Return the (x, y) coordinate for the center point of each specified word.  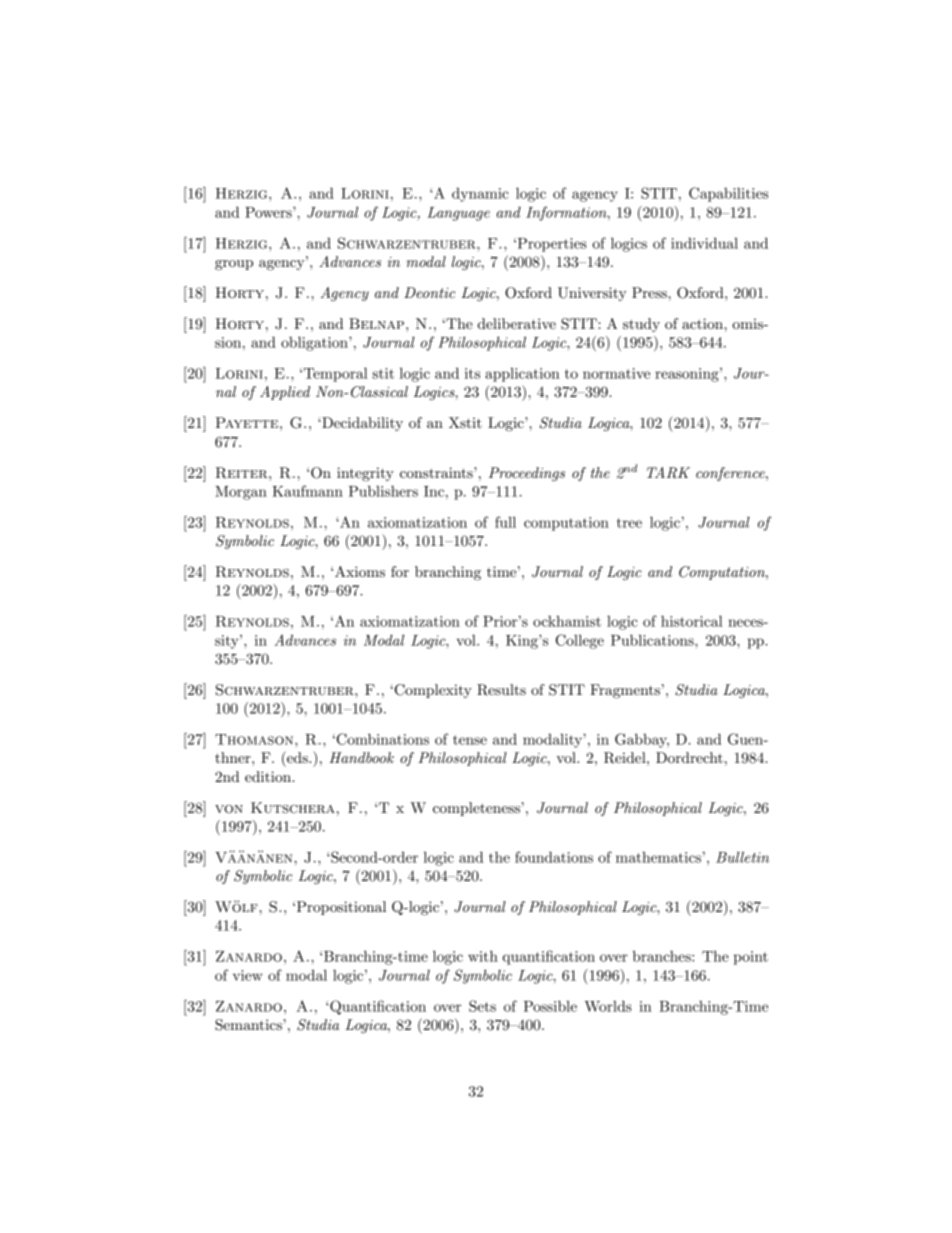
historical (692, 621)
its (472, 373)
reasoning (688, 375)
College (580, 641)
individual (704, 243)
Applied (285, 393)
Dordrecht (689, 757)
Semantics (249, 1025)
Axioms (360, 571)
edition (269, 776)
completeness (477, 809)
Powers (269, 212)
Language (458, 214)
